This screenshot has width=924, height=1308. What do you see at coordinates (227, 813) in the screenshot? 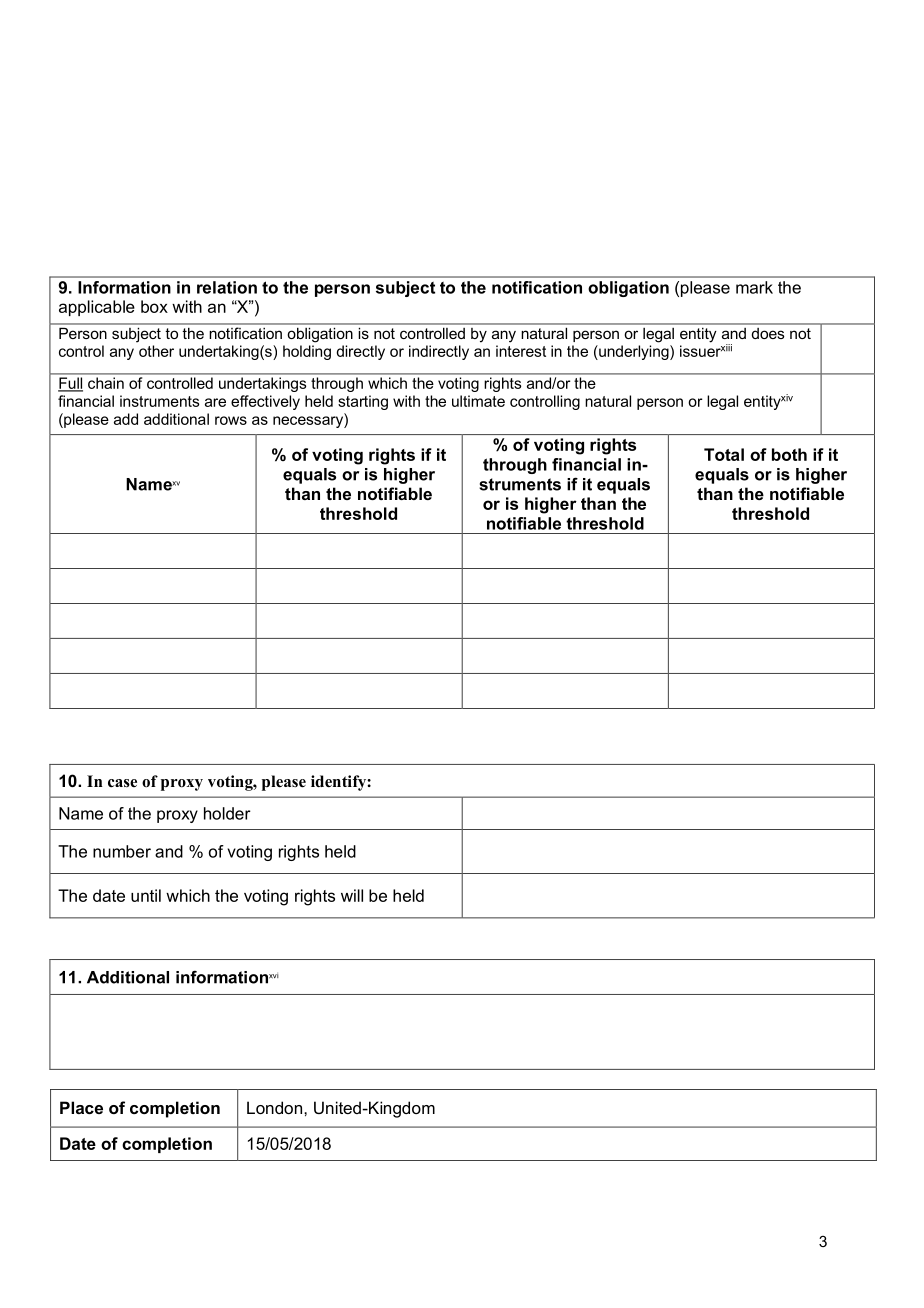
I see `holder` at bounding box center [227, 813].
